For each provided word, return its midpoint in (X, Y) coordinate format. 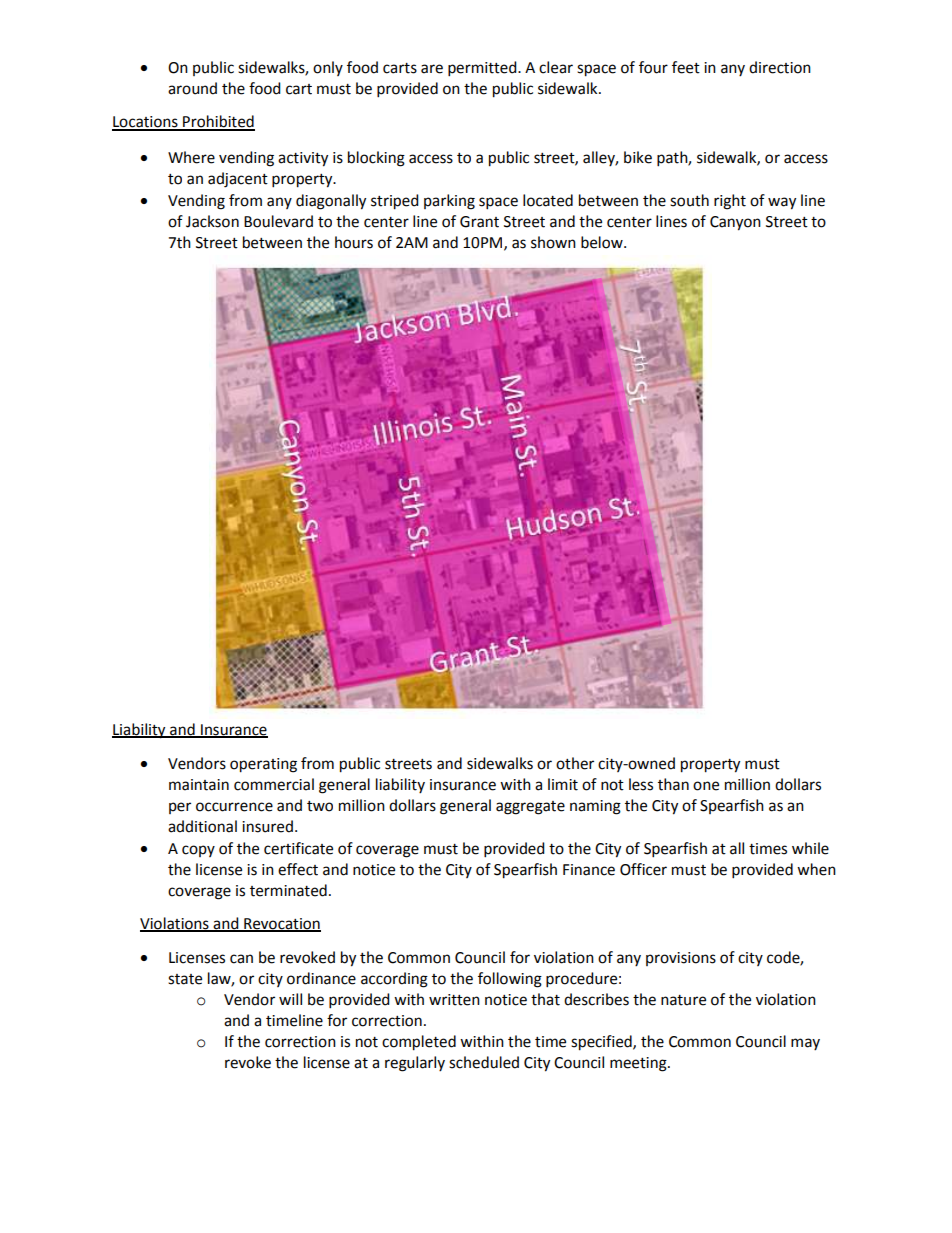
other (575, 763)
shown (553, 242)
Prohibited (218, 122)
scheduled (484, 1062)
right (730, 202)
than (673, 784)
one (706, 786)
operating (263, 765)
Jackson (212, 221)
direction (780, 67)
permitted (483, 69)
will (290, 999)
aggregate (530, 808)
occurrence (234, 807)
